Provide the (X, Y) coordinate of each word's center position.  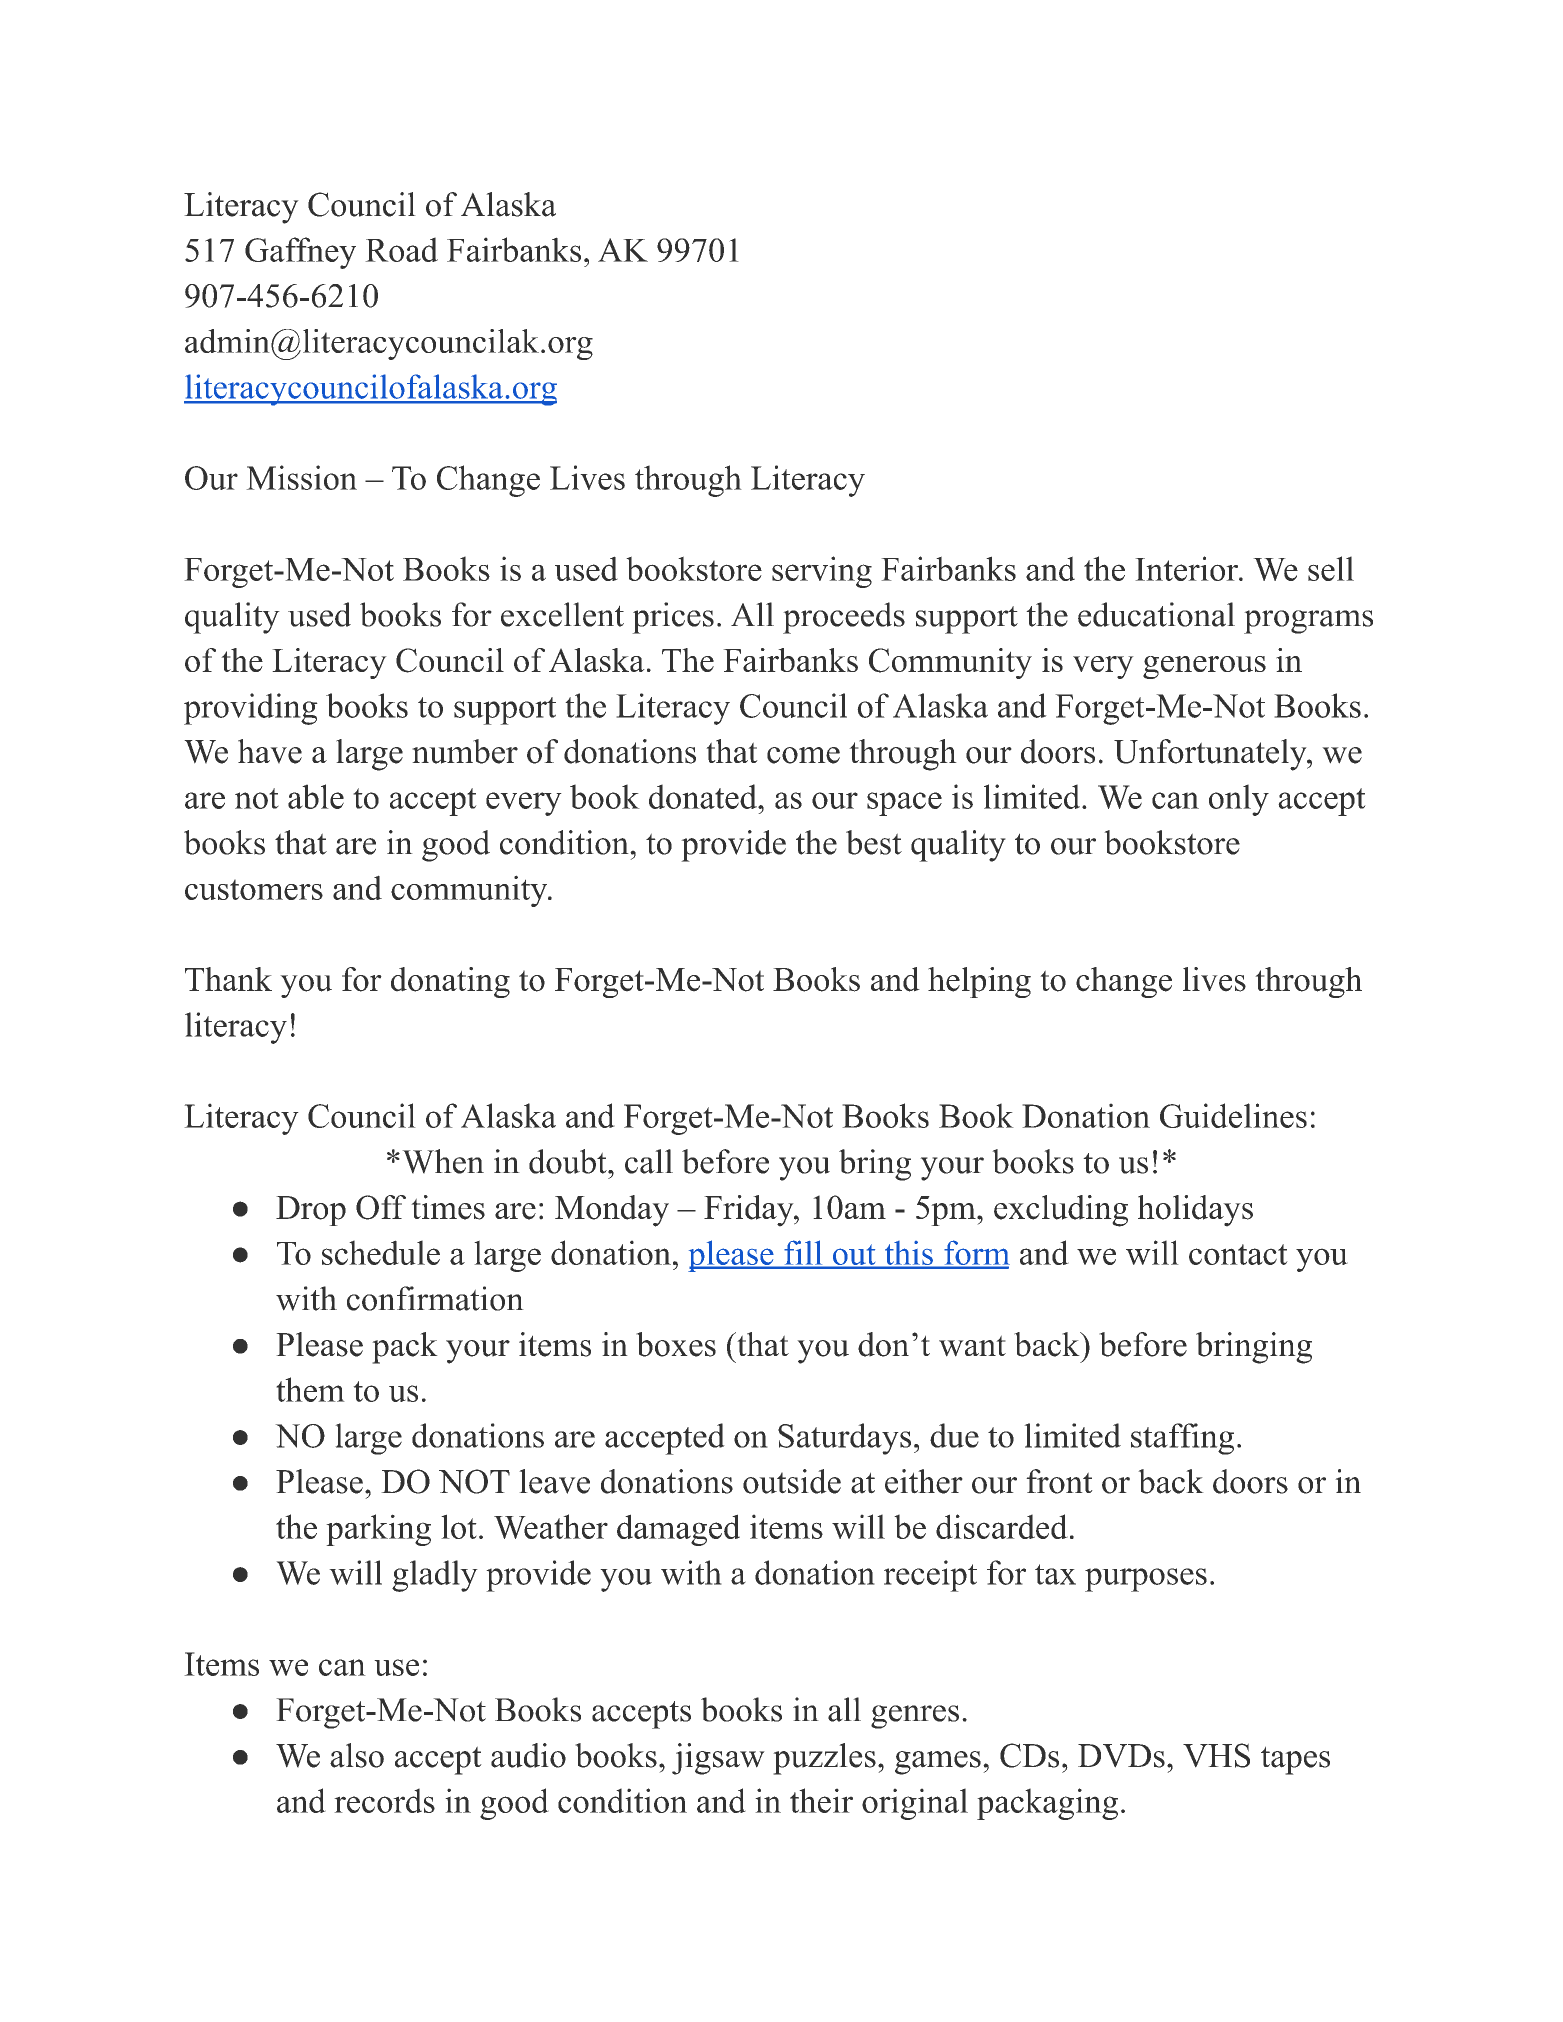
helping (979, 982)
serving (822, 572)
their (821, 1800)
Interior (1187, 568)
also (357, 1755)
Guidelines (1233, 1115)
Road (401, 249)
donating (450, 982)
